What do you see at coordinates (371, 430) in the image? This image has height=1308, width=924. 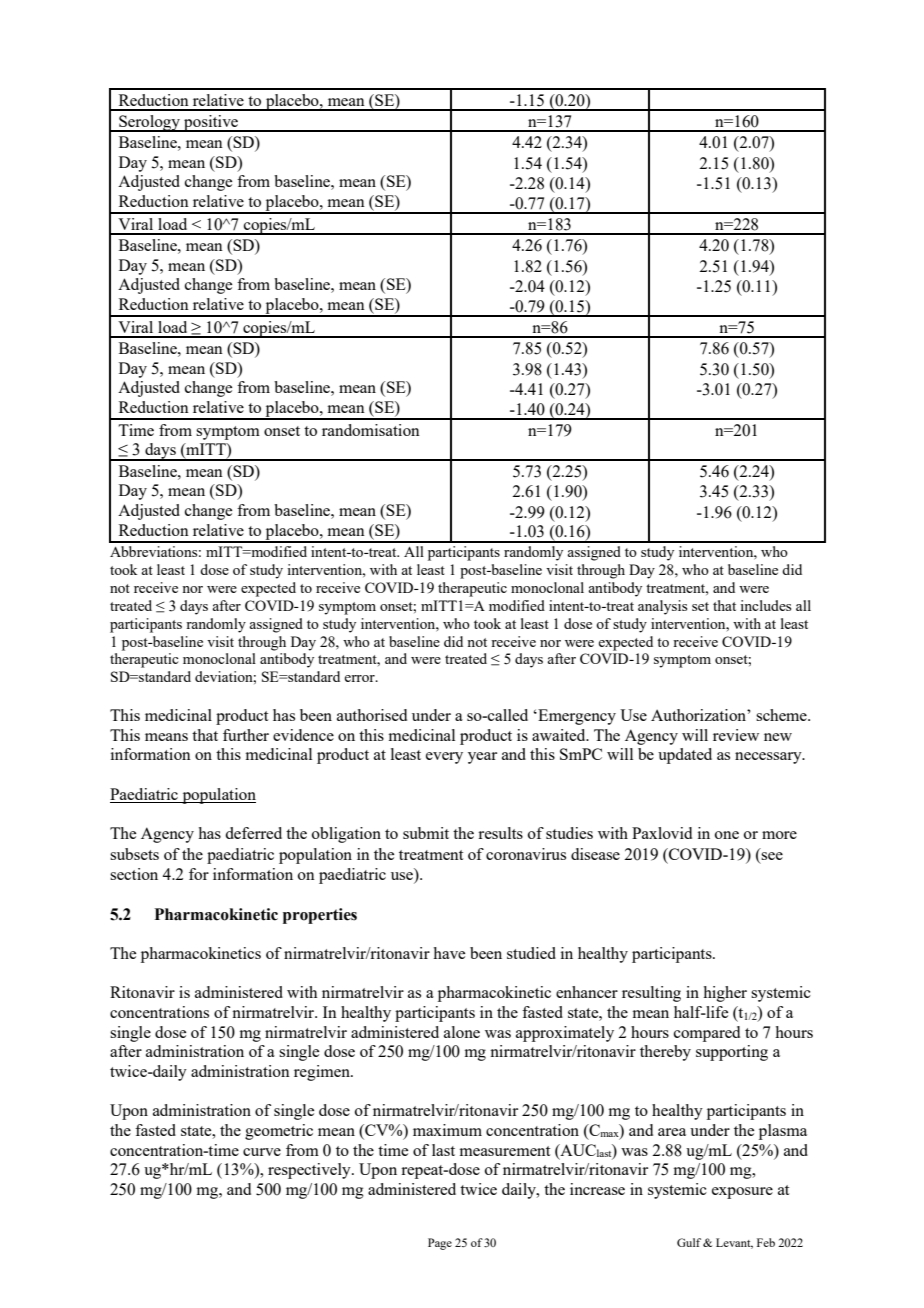 I see `randomisation` at bounding box center [371, 430].
